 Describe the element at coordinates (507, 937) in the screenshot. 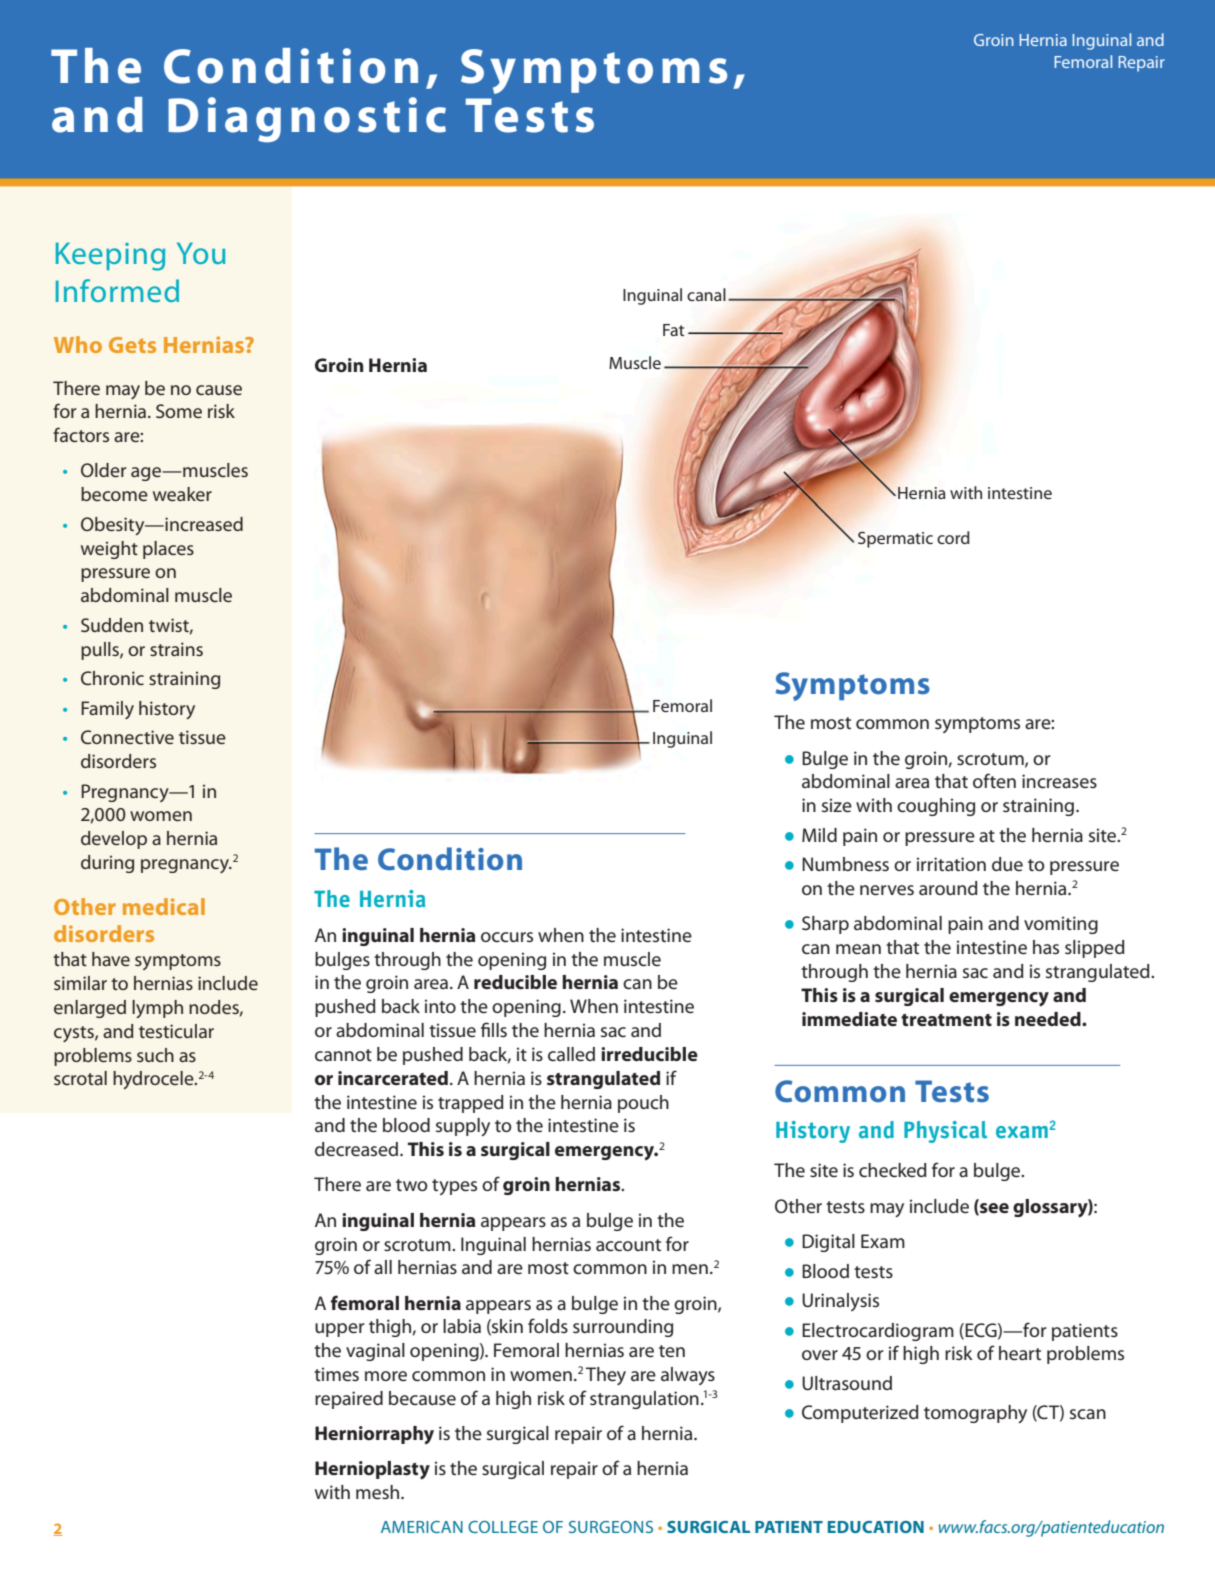

I see `occurs` at that location.
